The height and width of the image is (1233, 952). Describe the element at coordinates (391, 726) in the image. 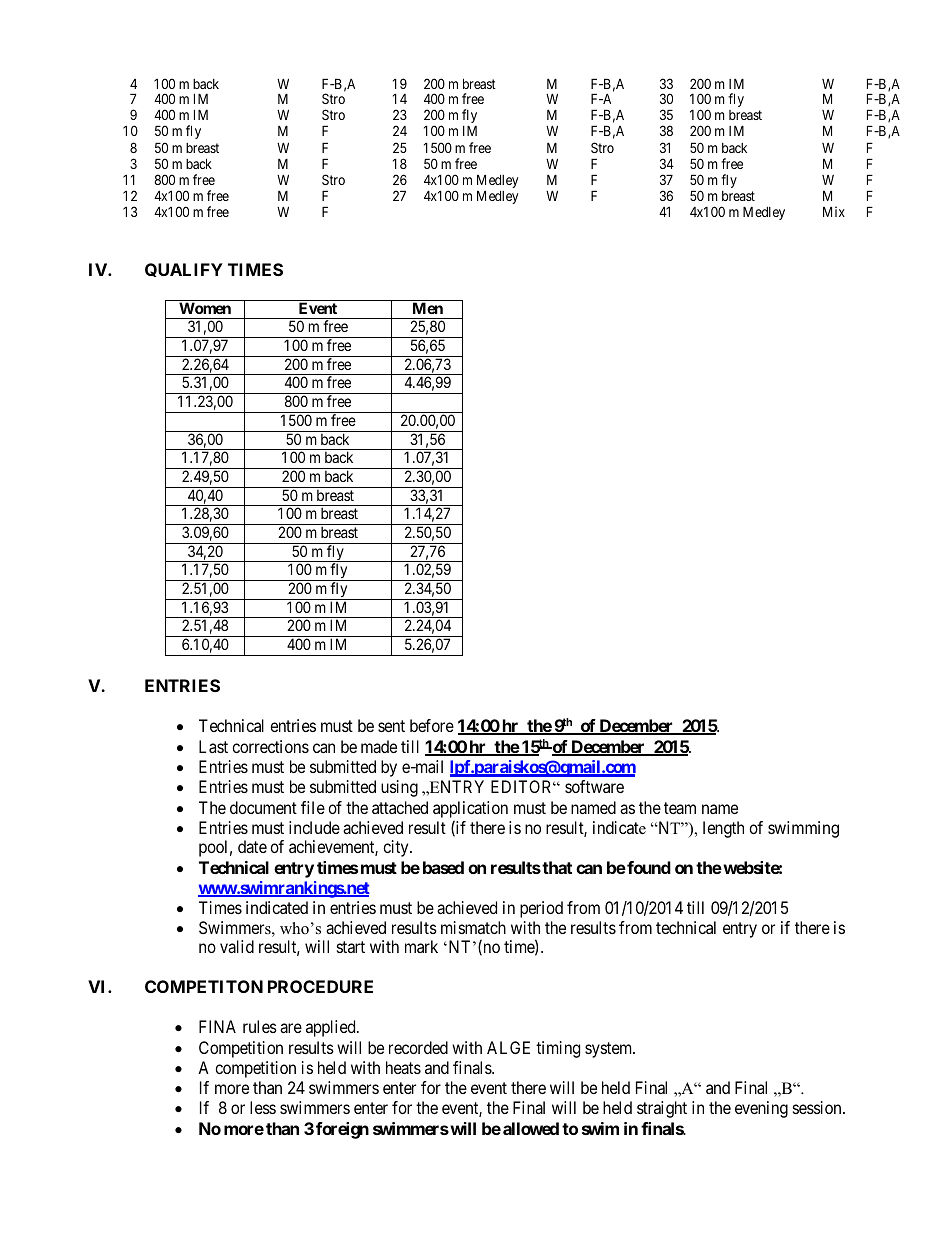

I see `sent` at that location.
